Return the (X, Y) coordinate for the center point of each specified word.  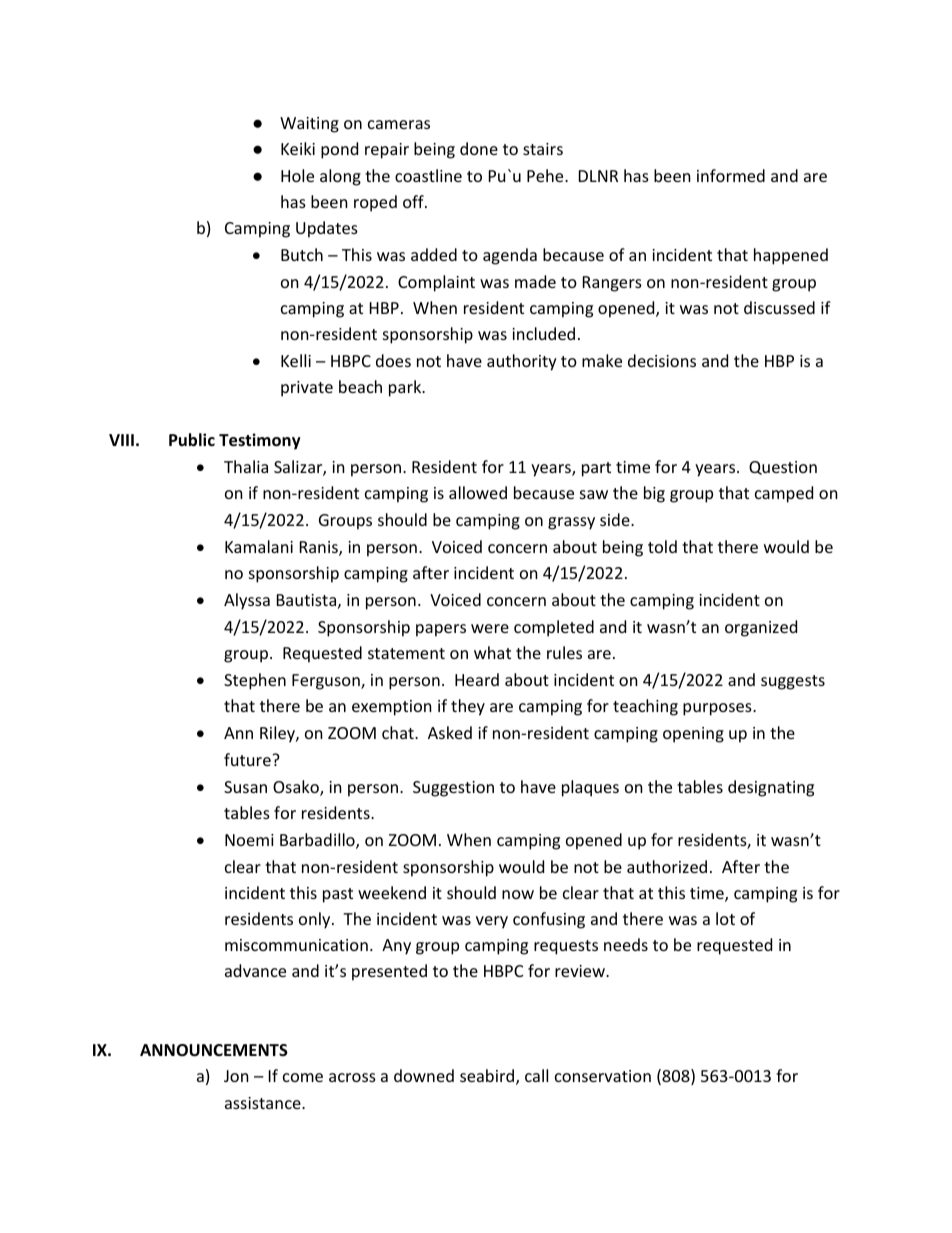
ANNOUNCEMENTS (214, 1050)
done (479, 148)
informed (731, 175)
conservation (603, 1076)
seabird (488, 1077)
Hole (297, 175)
